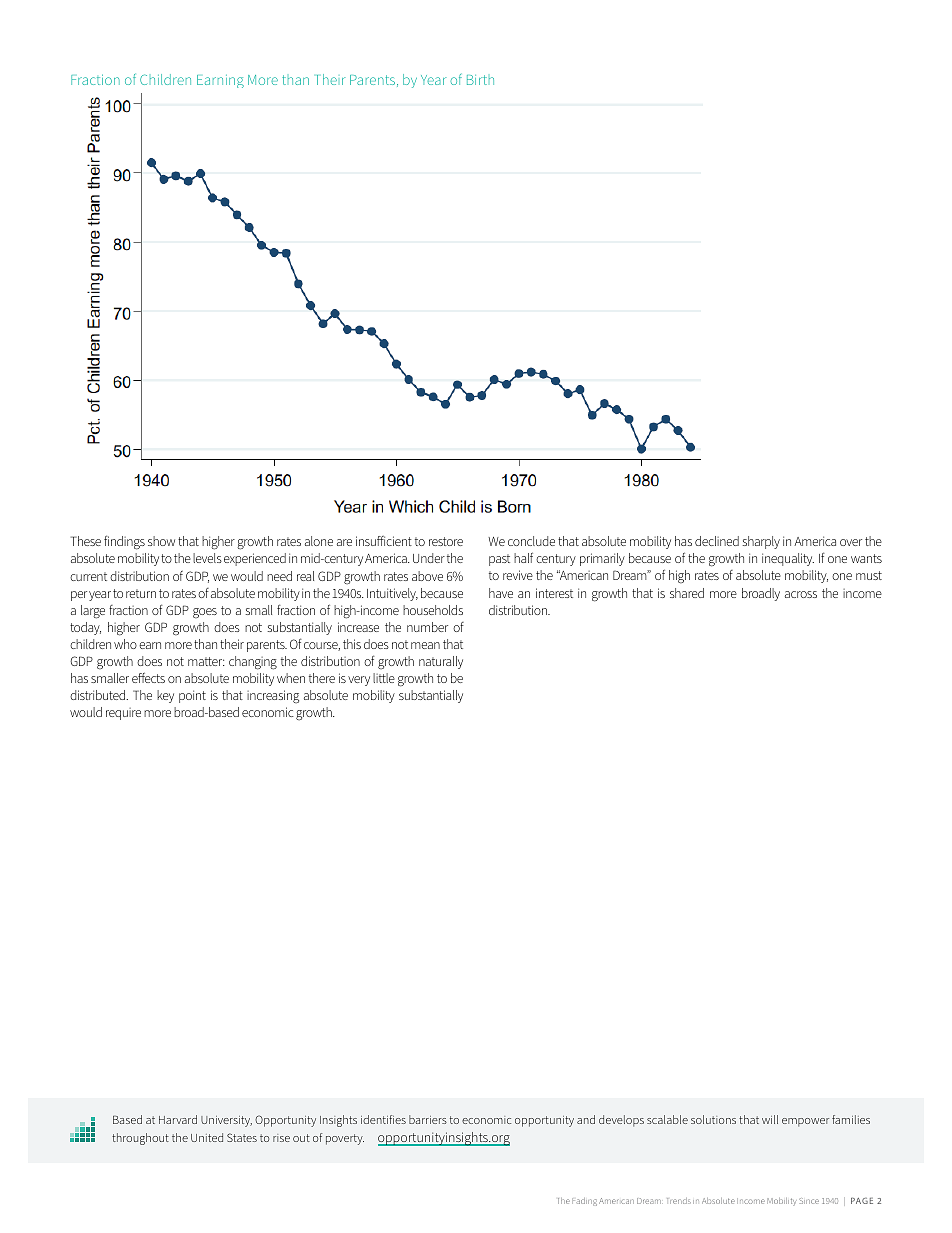 Image resolution: width=952 pixels, height=1233 pixels. I want to click on barriers, so click(428, 1119).
